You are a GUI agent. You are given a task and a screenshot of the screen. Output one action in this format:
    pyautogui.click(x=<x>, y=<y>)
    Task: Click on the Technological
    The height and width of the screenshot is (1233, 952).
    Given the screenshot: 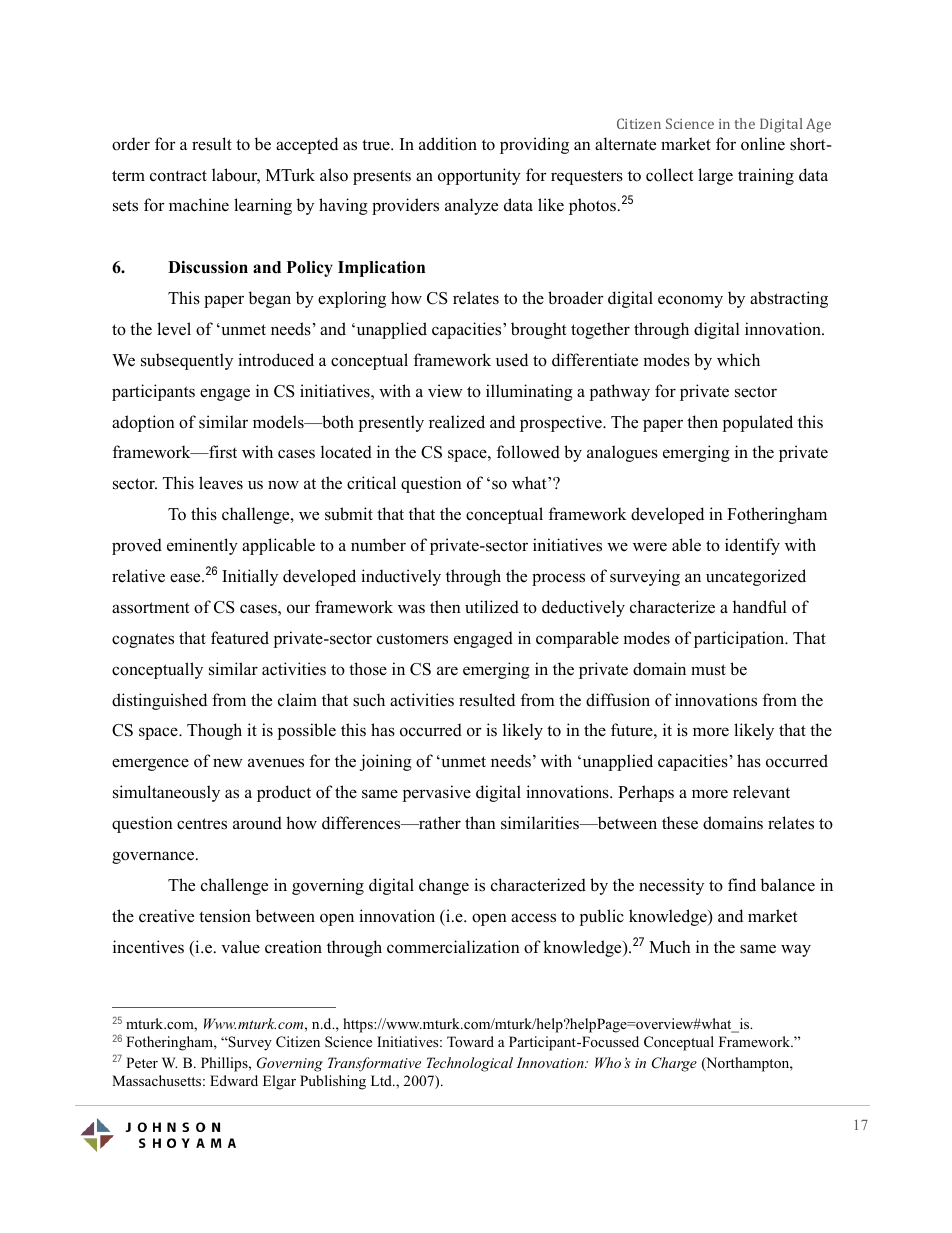 What is the action you would take?
    pyautogui.click(x=470, y=1064)
